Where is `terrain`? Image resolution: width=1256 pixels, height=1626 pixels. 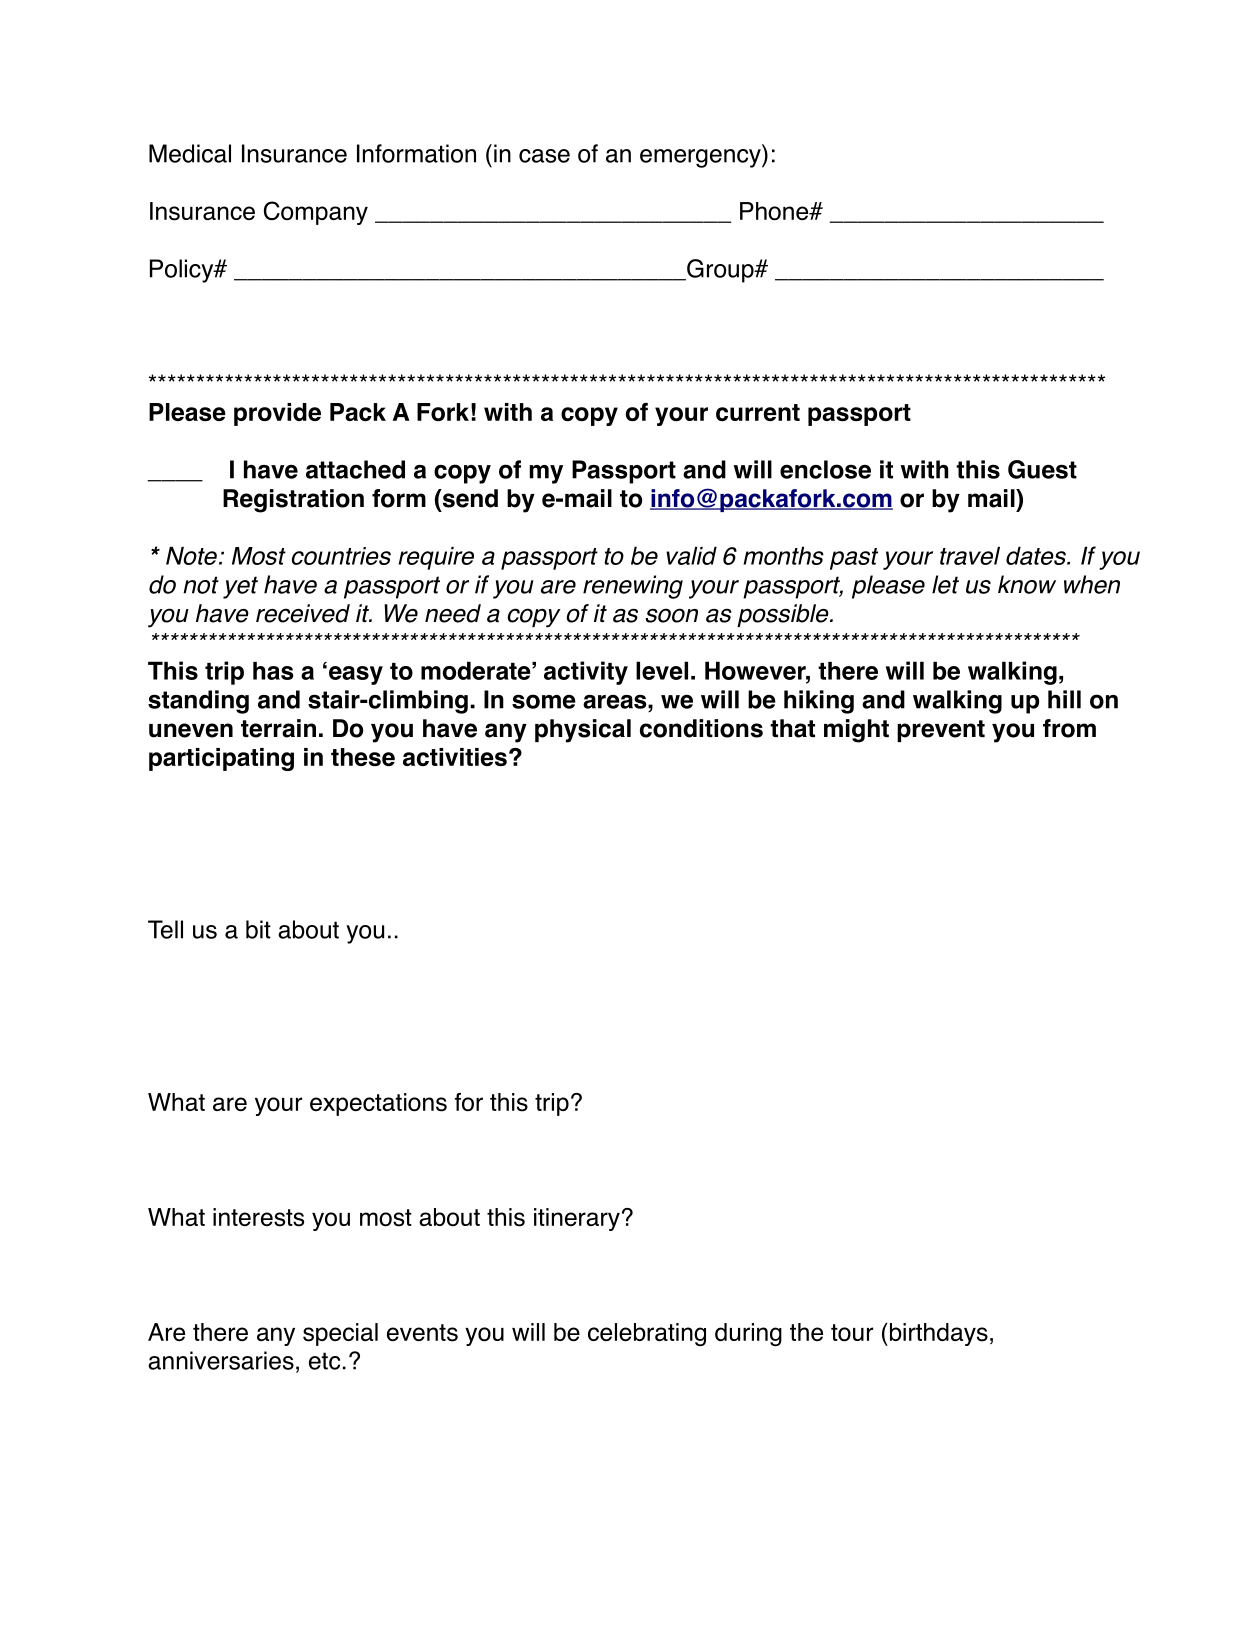 terrain is located at coordinates (278, 728).
